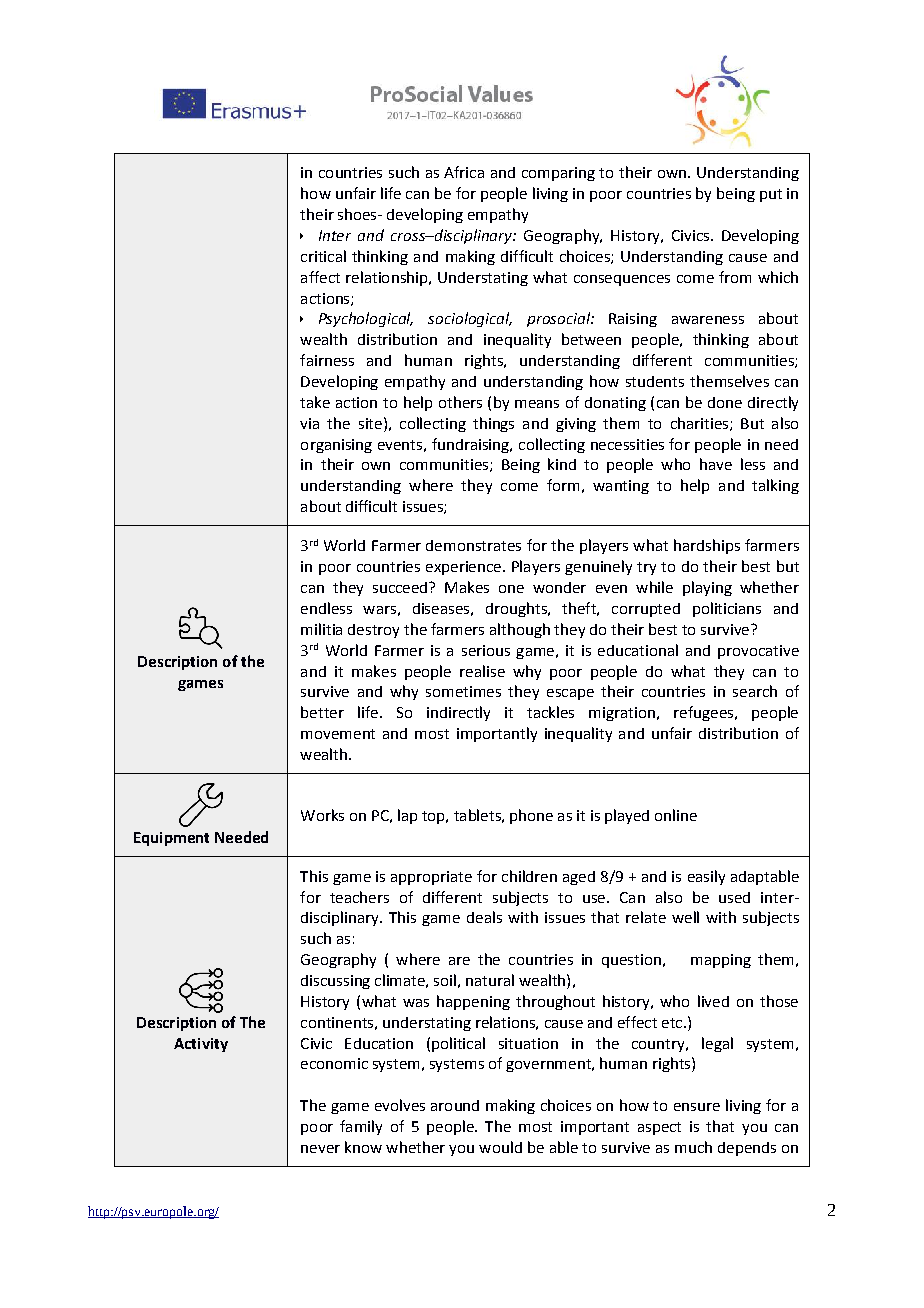 This page has height=1308, width=924. I want to click on realise, so click(482, 671).
